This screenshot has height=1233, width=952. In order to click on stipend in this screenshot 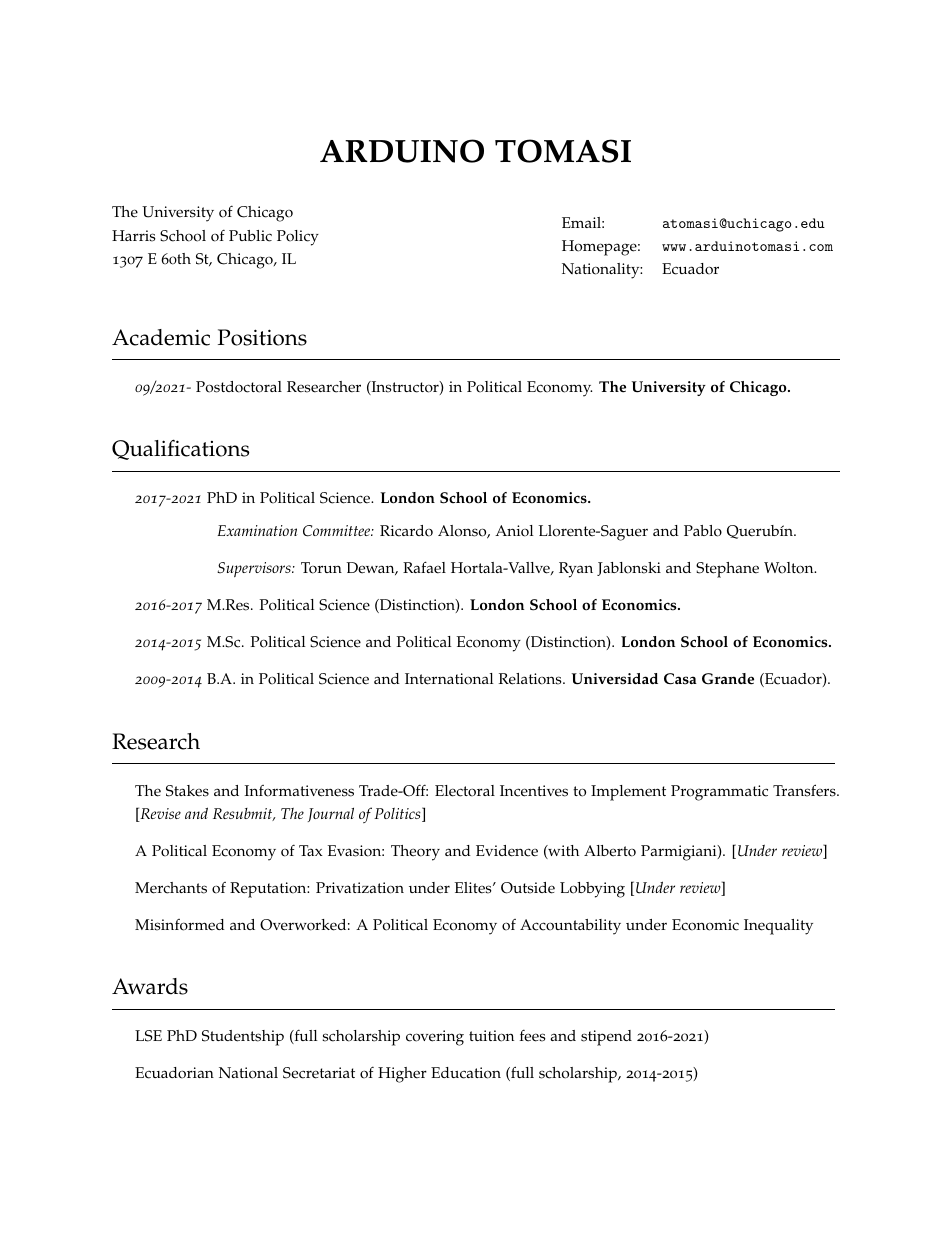, I will do `click(606, 1038)`.
